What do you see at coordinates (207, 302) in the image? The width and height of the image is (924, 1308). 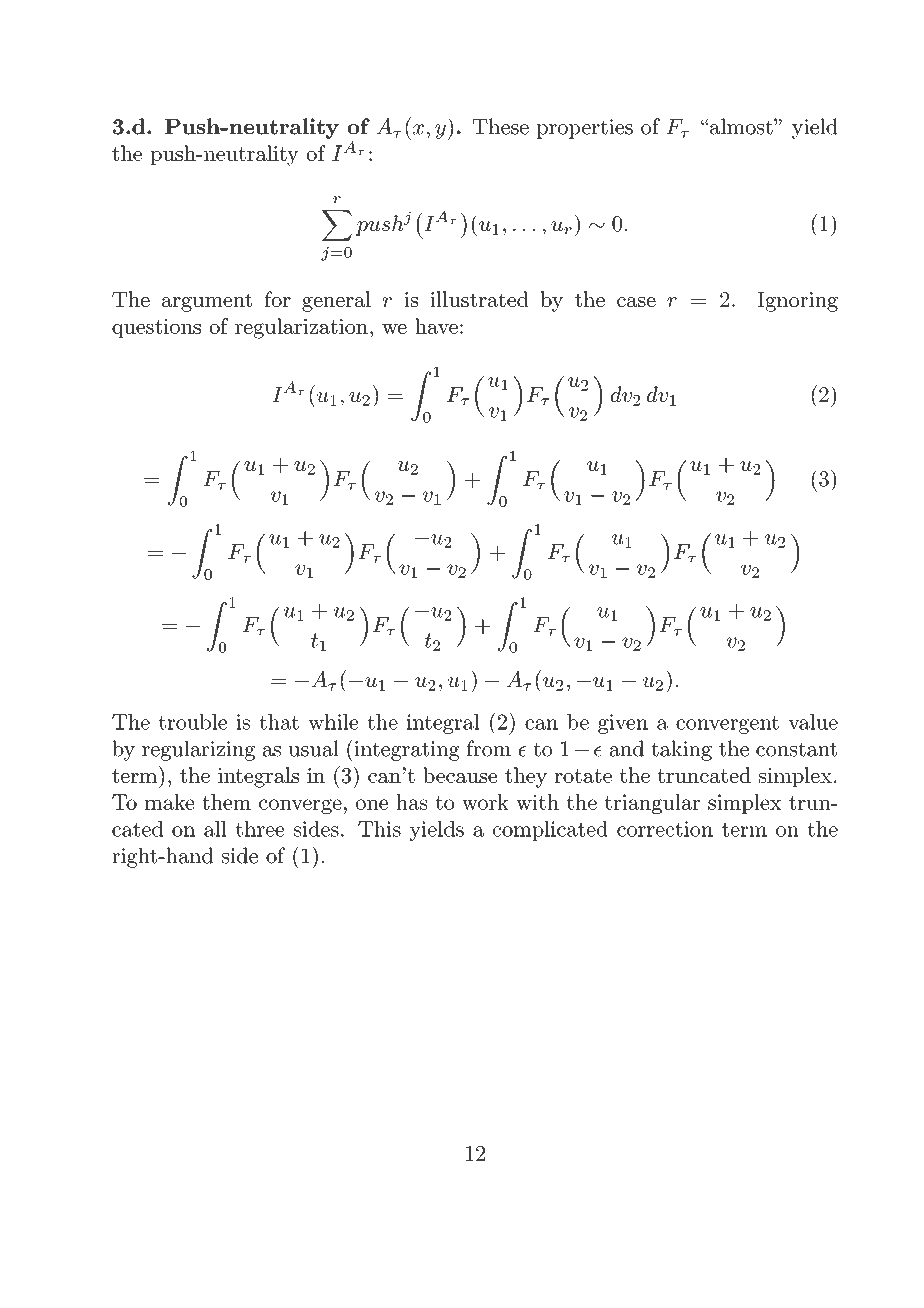 I see `argument` at bounding box center [207, 302].
